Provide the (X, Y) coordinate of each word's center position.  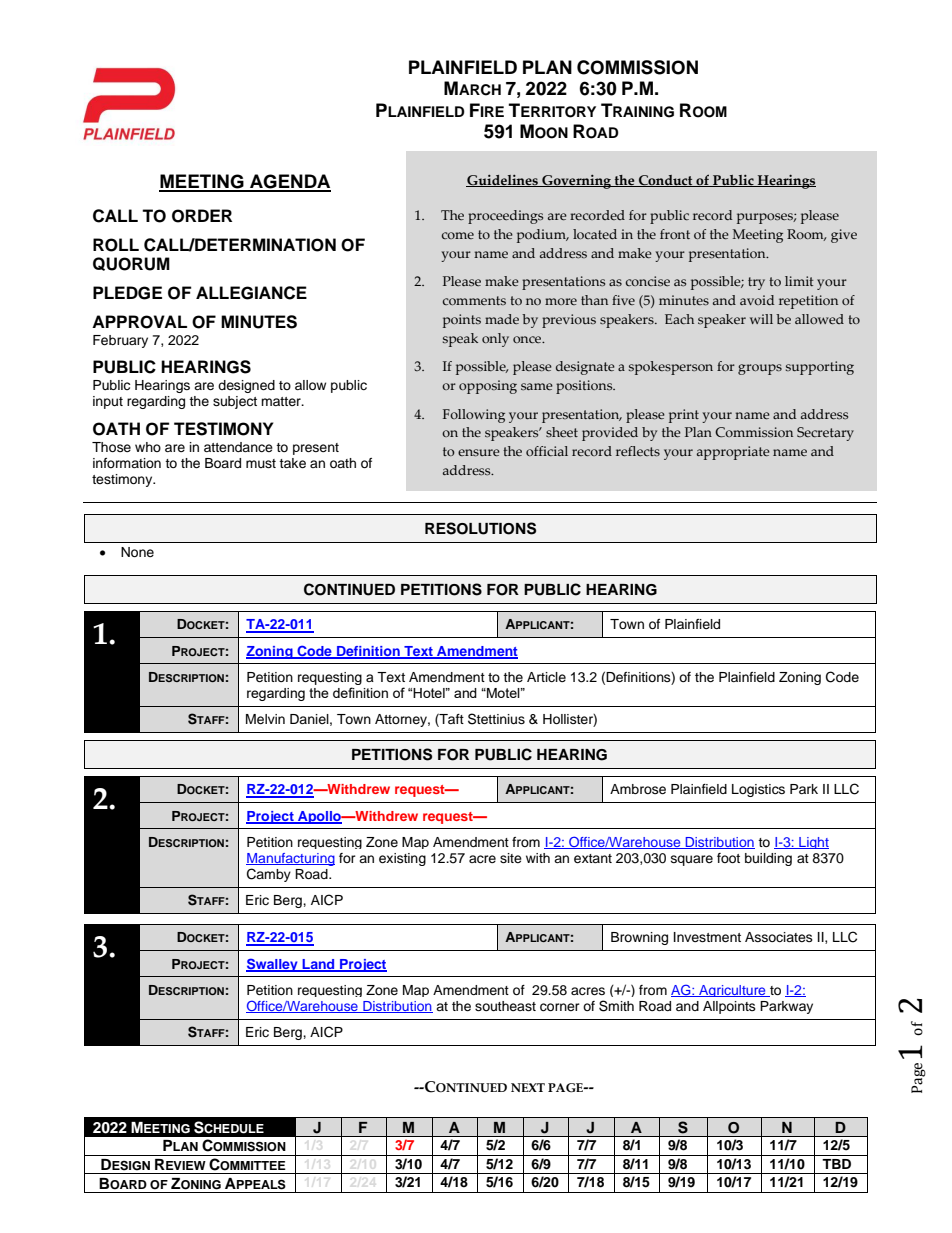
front (675, 234)
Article (546, 677)
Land (318, 965)
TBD (836, 1164)
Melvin (265, 719)
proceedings (505, 217)
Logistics (758, 790)
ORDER (202, 216)
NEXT (528, 1087)
